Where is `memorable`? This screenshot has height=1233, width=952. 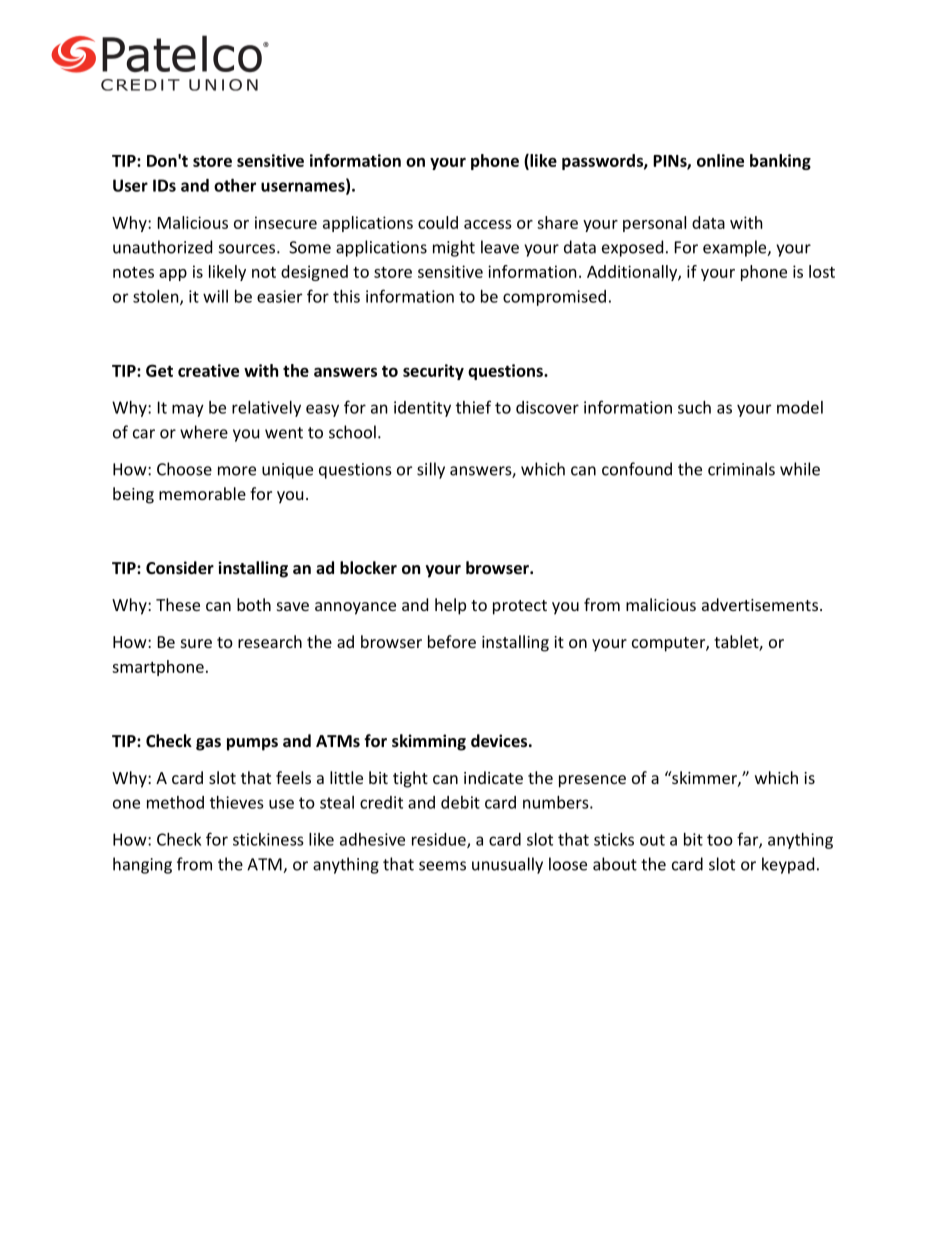 memorable is located at coordinates (202, 493).
